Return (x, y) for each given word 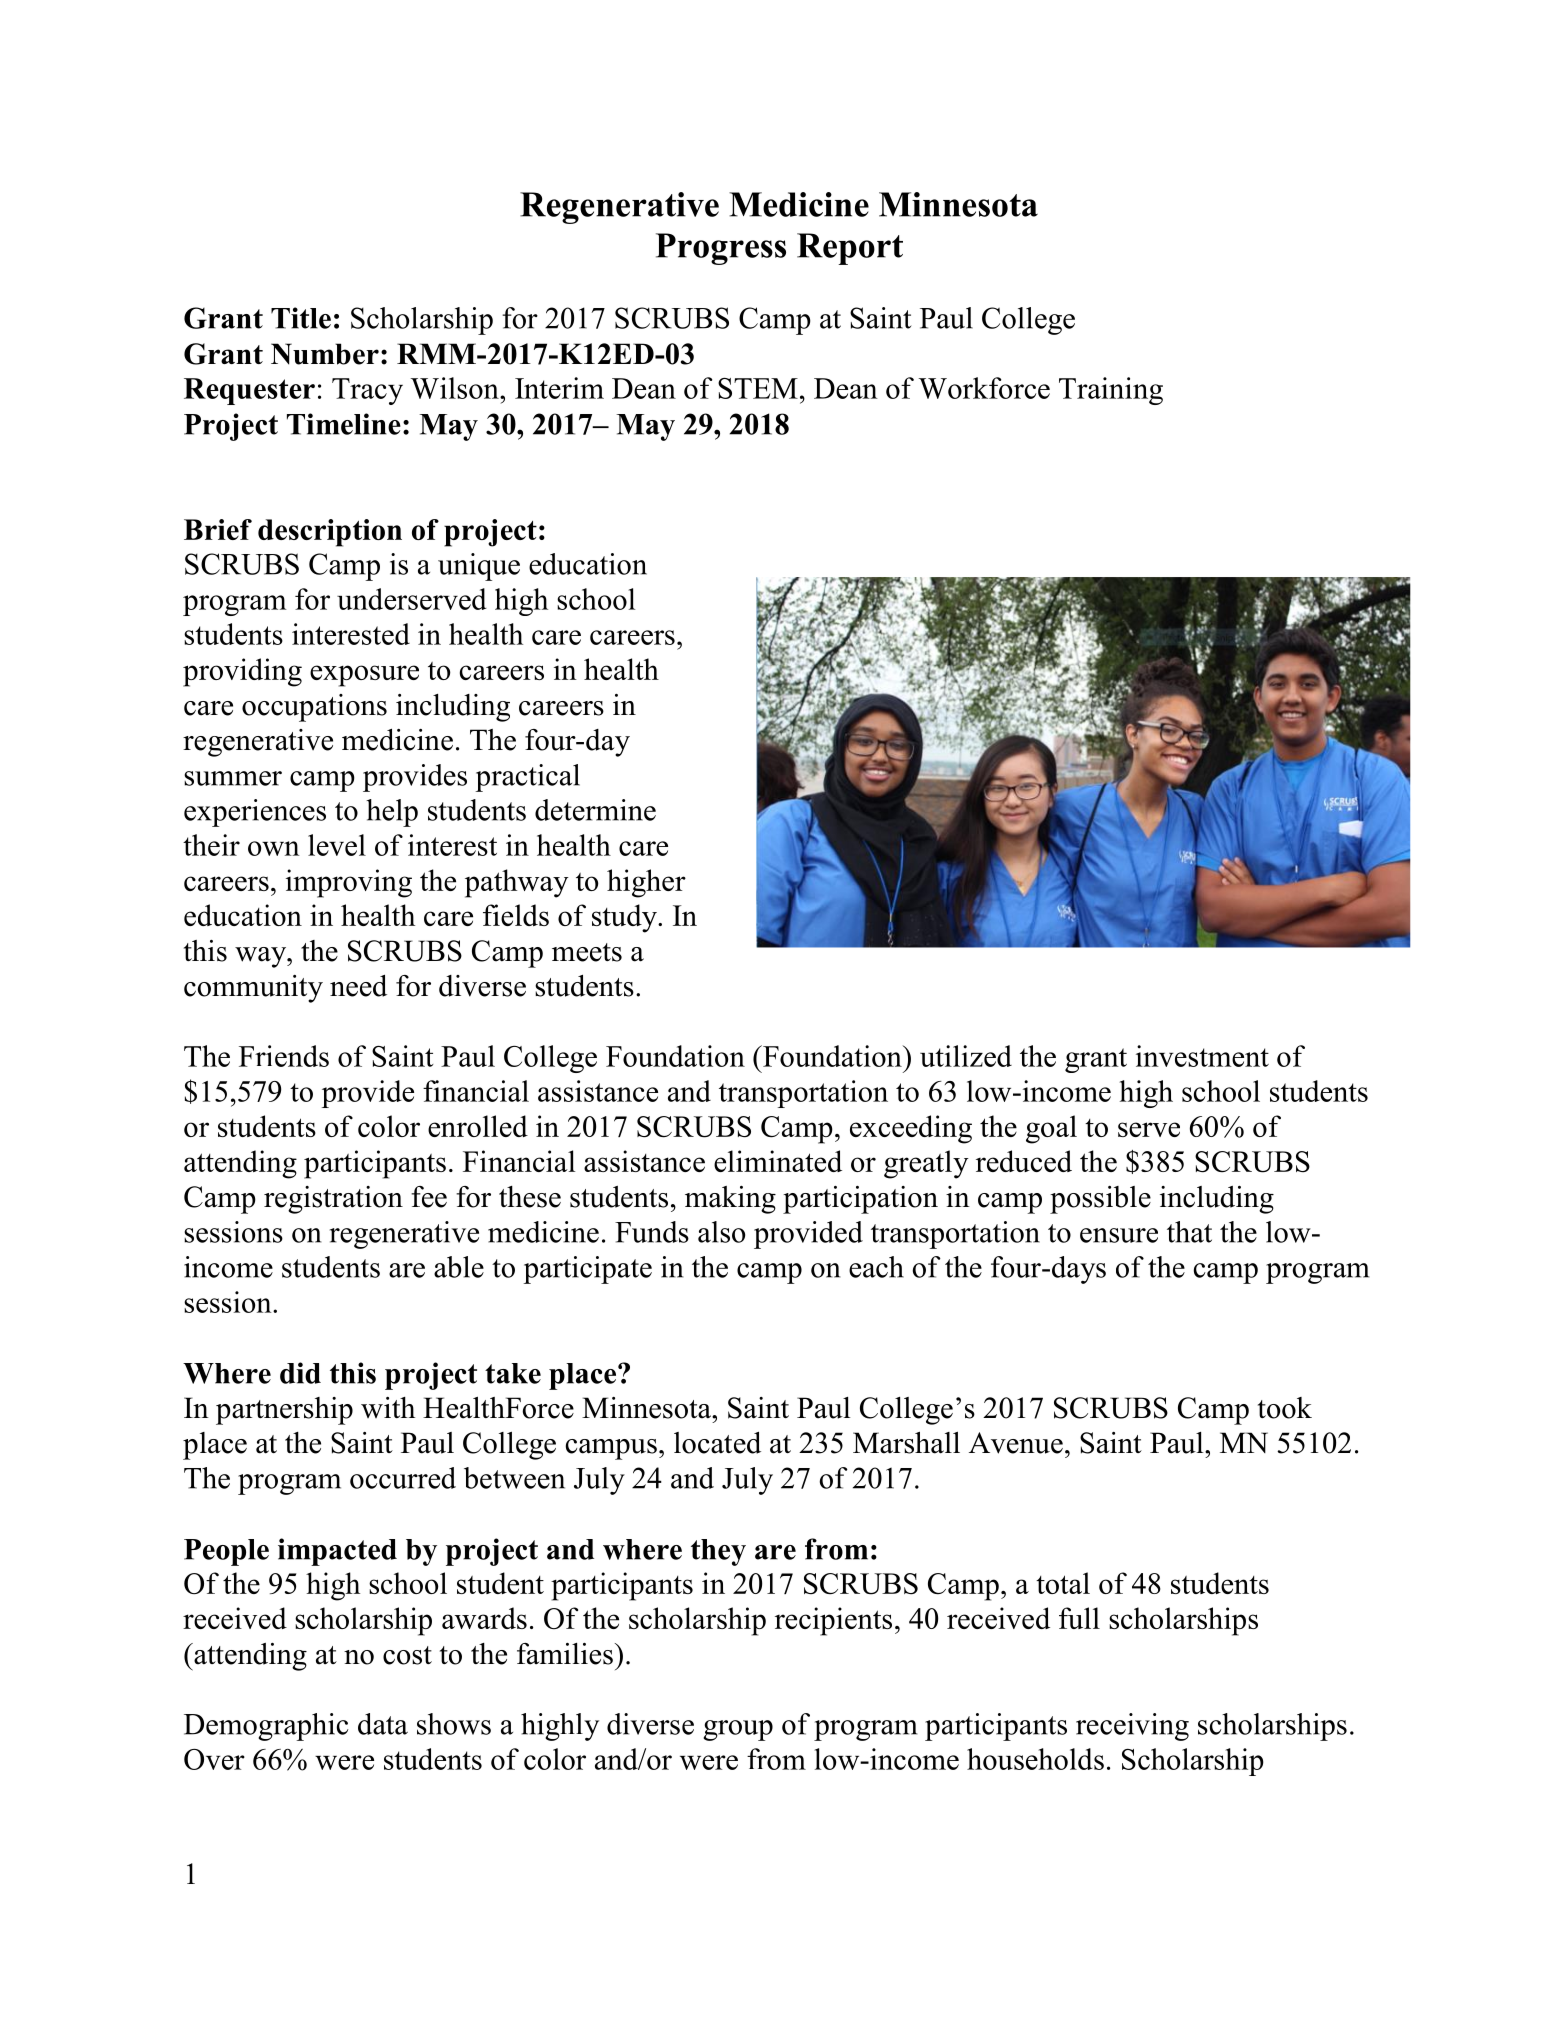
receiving (1132, 1727)
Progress (721, 249)
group (738, 1730)
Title (301, 318)
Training (1111, 391)
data (383, 1724)
